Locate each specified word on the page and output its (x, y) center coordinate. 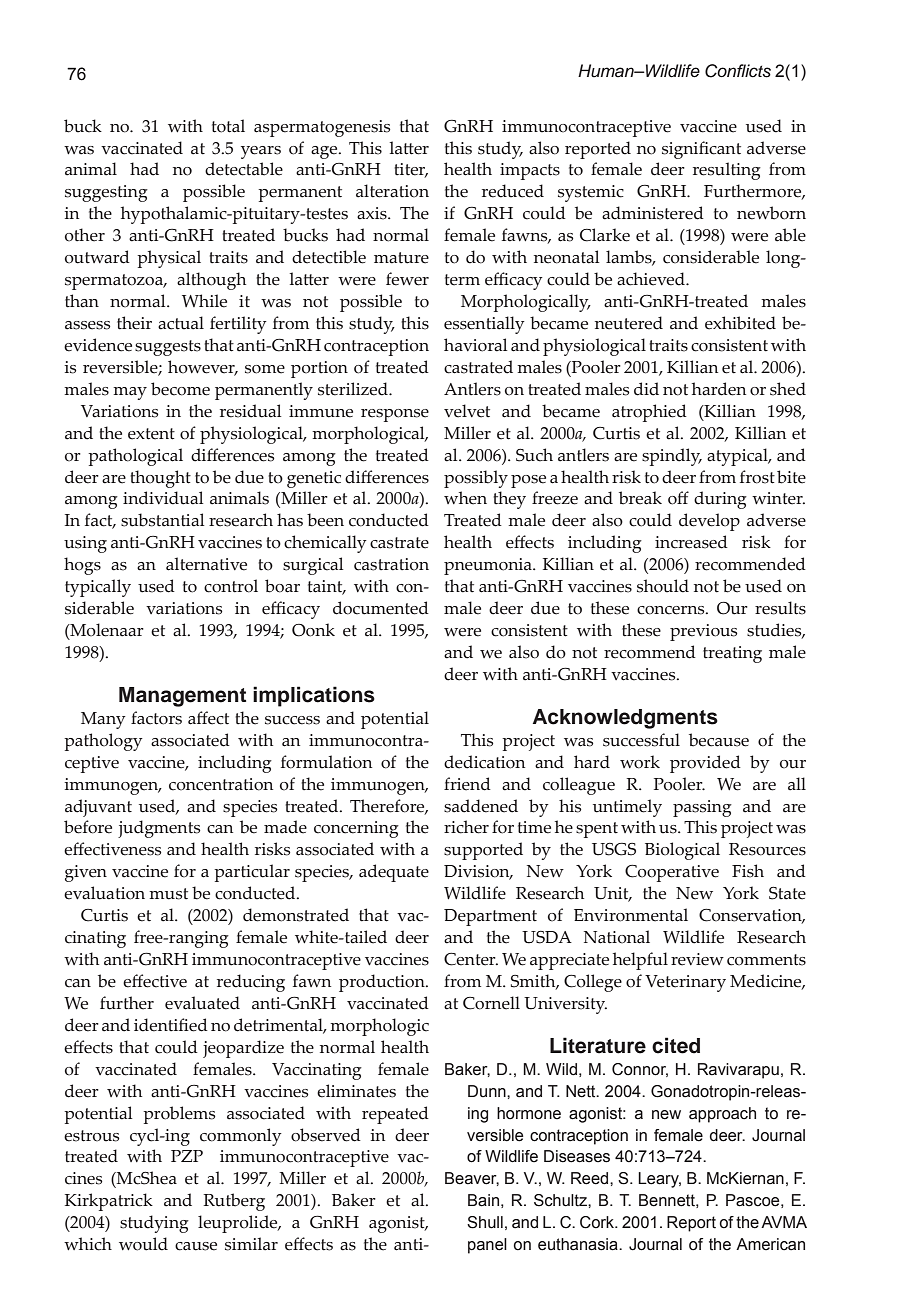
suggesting (106, 193)
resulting (727, 171)
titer (411, 170)
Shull (485, 1222)
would (143, 1244)
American (770, 1244)
